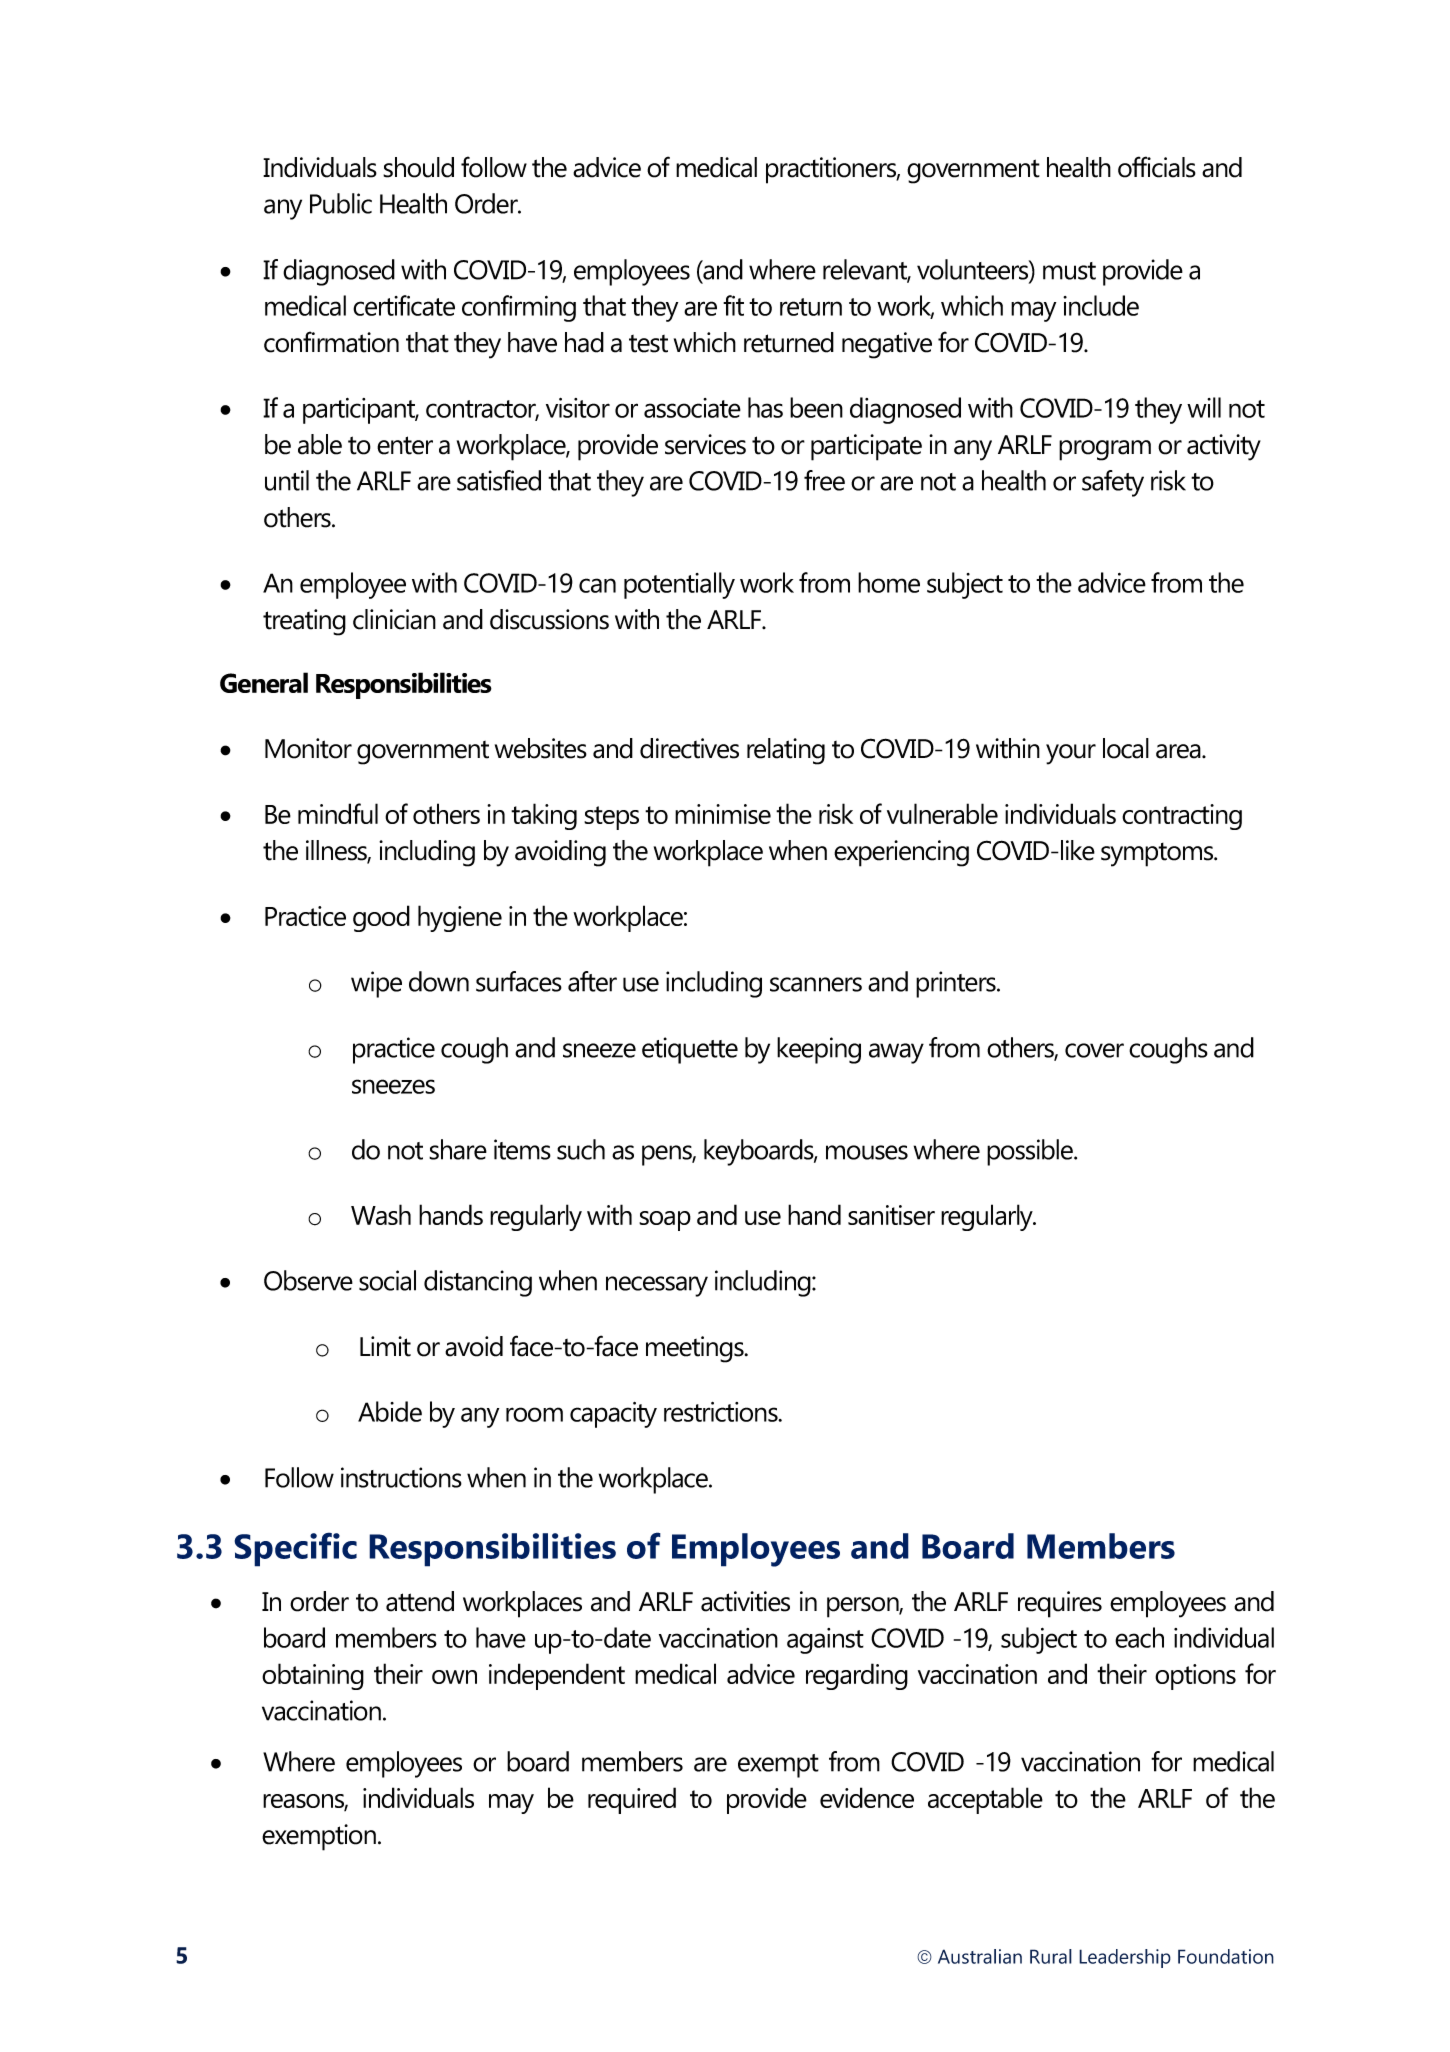  I want to click on cover, so click(1094, 1050).
